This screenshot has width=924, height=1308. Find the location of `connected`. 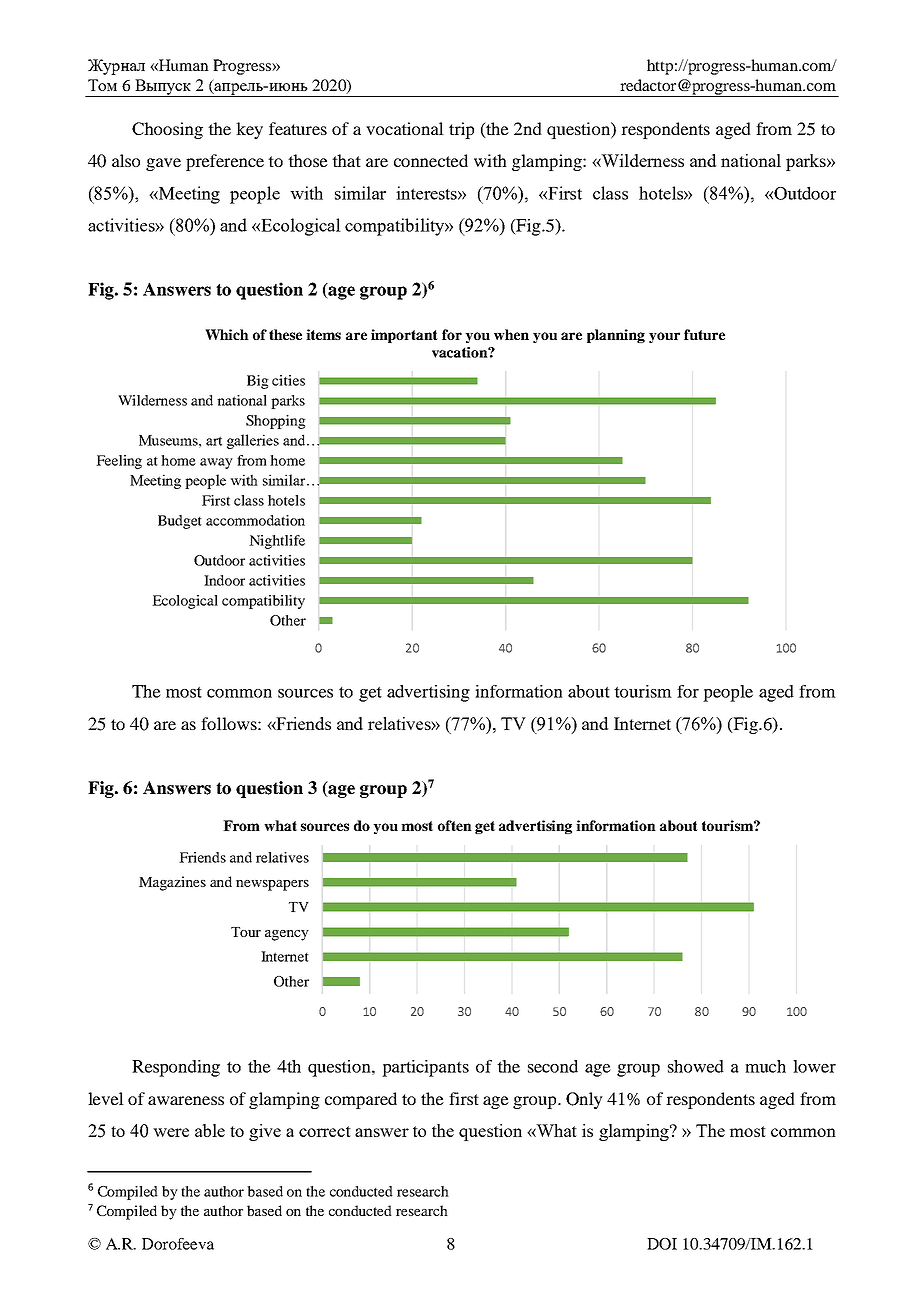

connected is located at coordinates (431, 160).
